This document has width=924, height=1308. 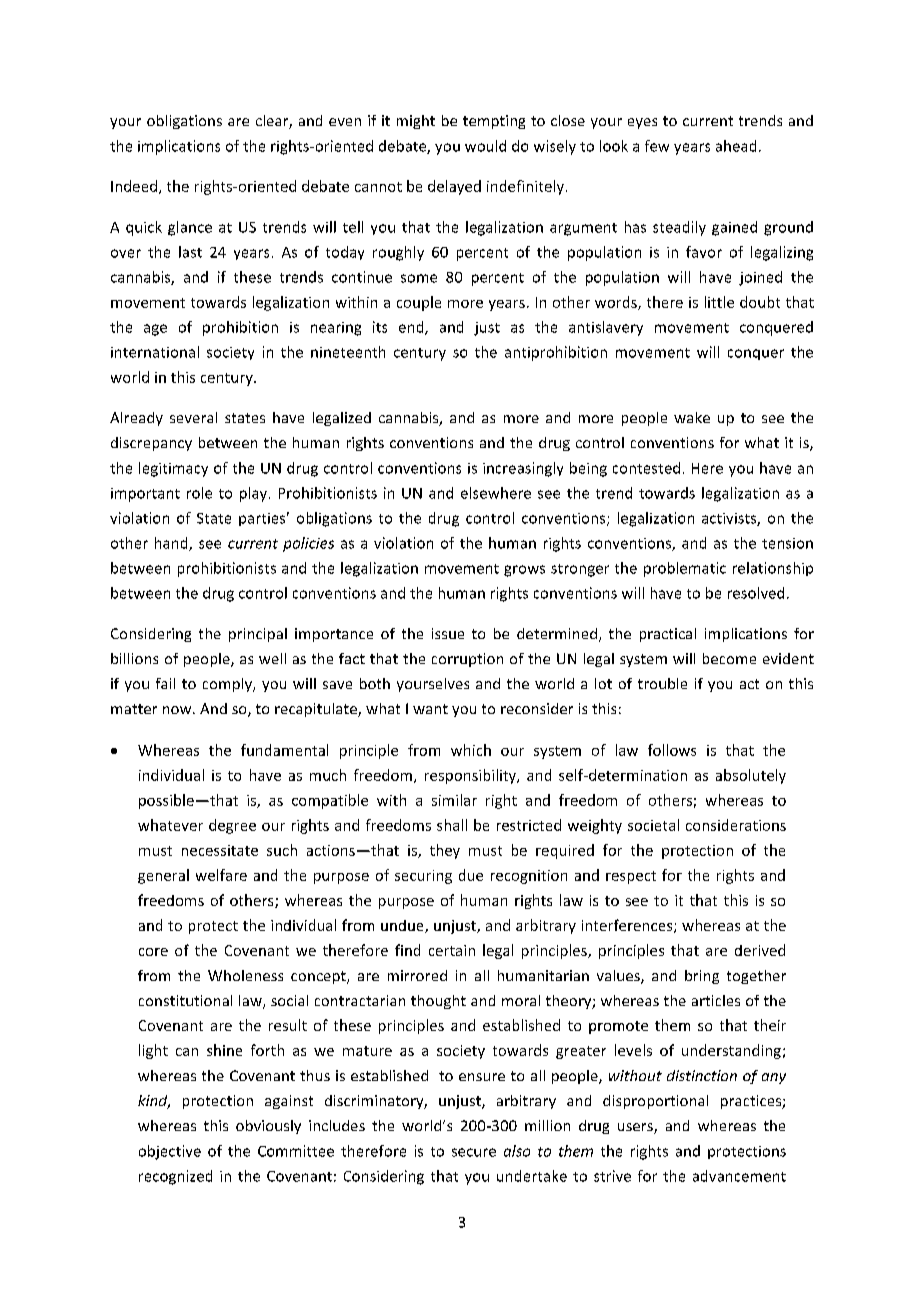 What do you see at coordinates (170, 1152) in the document?
I see `objective` at bounding box center [170, 1152].
